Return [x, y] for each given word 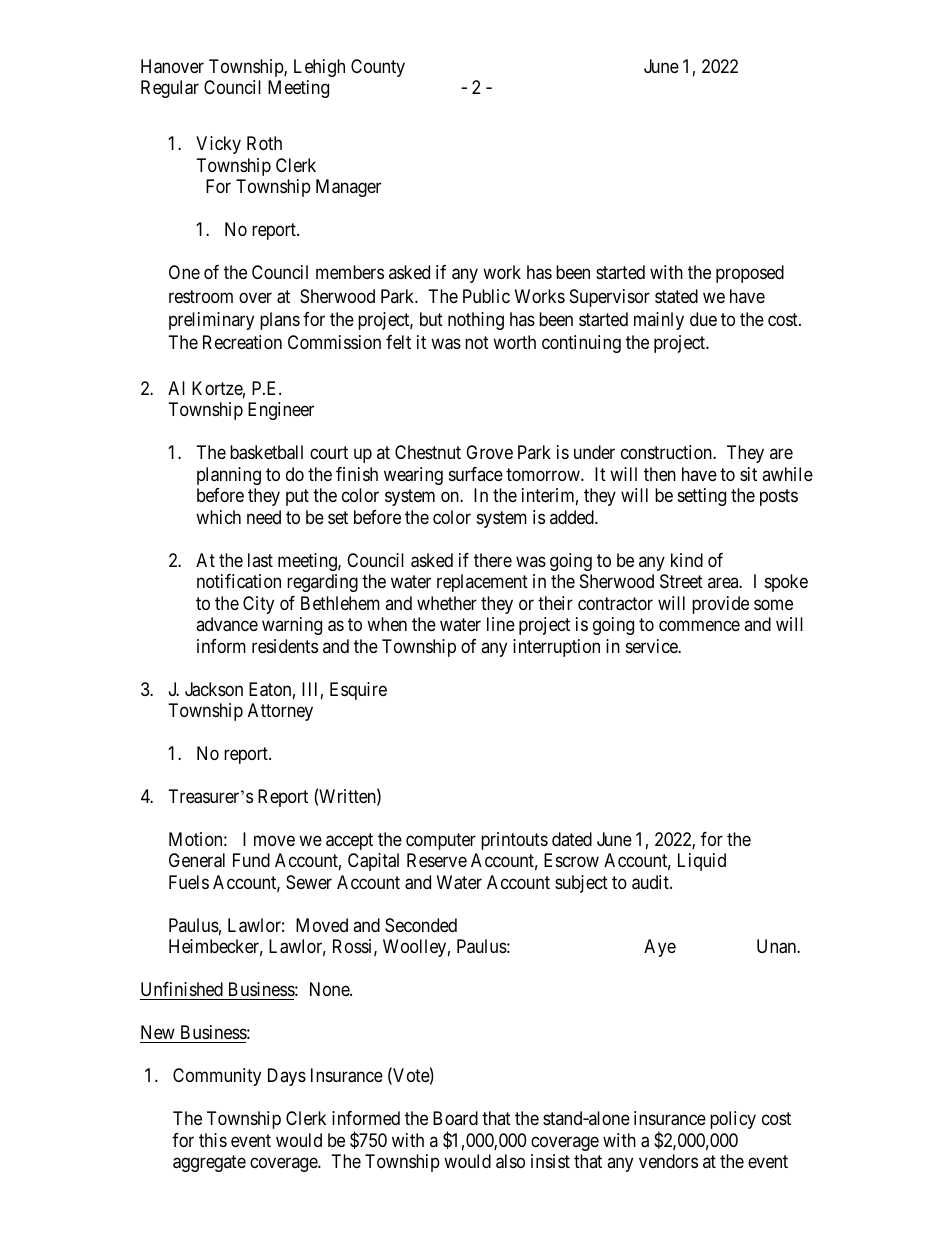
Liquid [702, 862]
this [213, 1140]
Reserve [437, 860]
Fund [251, 860]
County [378, 68]
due [703, 319]
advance [227, 624]
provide [720, 605]
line [501, 624]
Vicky [218, 145]
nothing [476, 321]
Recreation [242, 342]
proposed [750, 274]
